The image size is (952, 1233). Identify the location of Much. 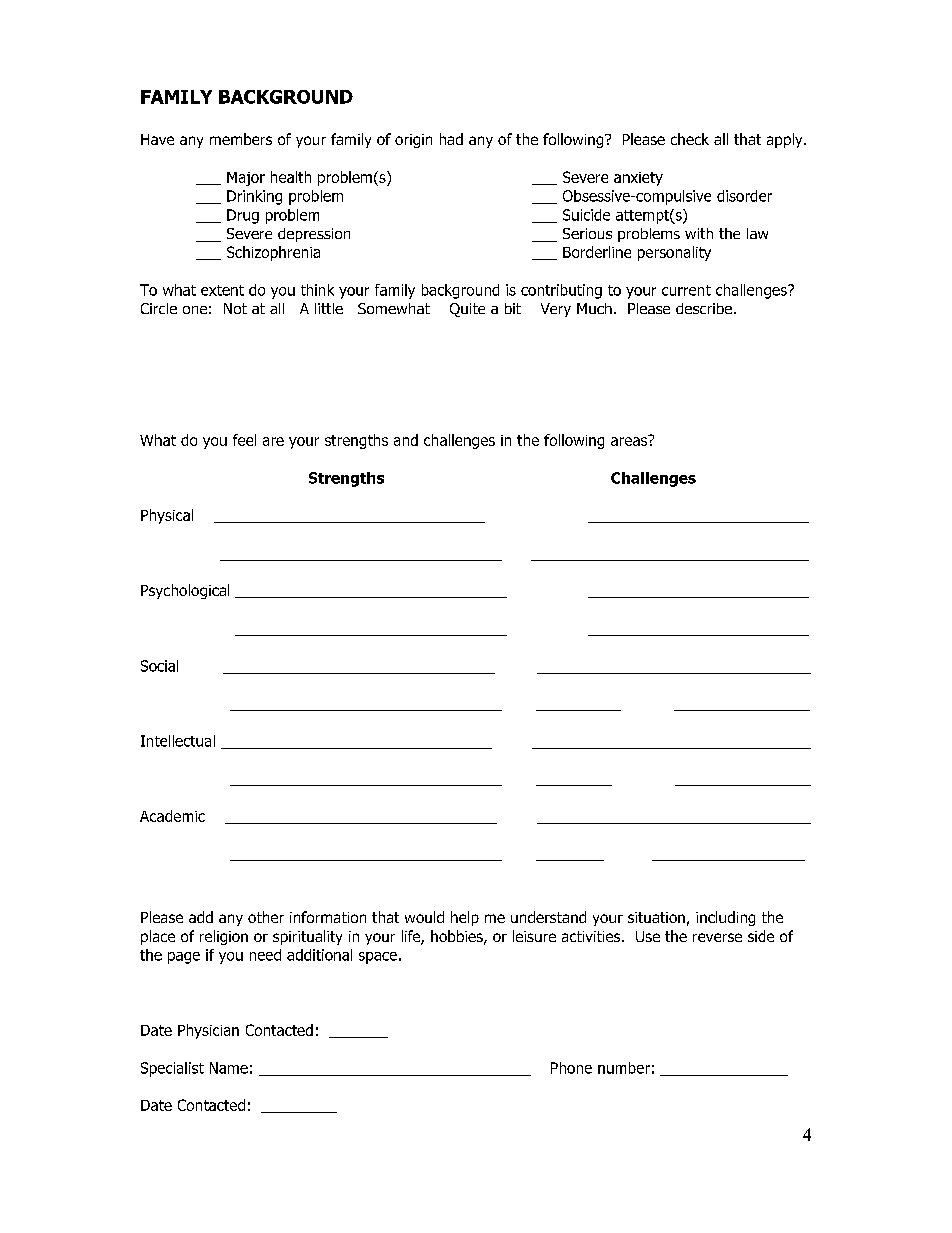
(594, 308).
